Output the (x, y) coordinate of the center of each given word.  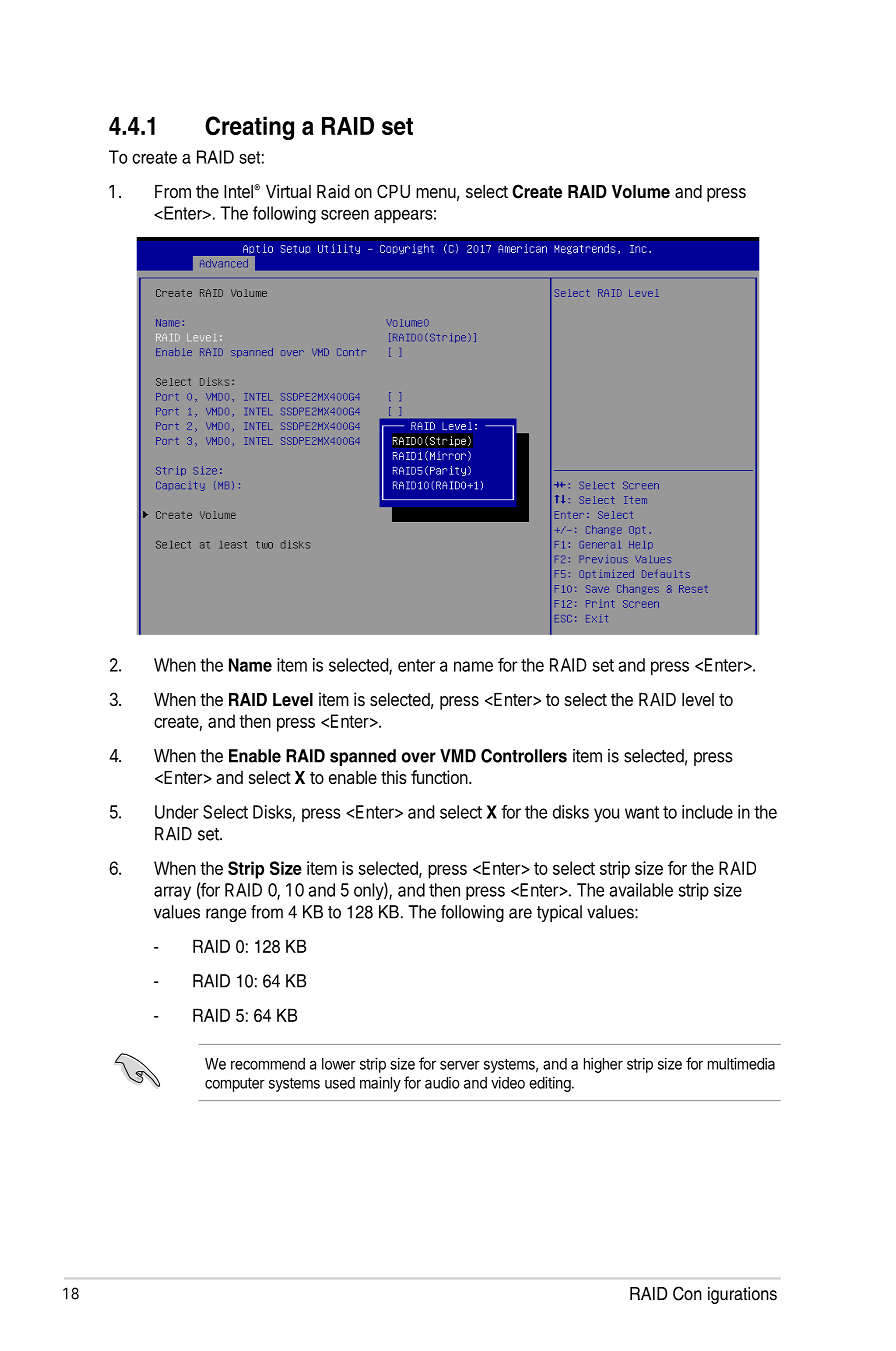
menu (436, 193)
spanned (363, 757)
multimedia (741, 1063)
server (460, 1065)
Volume (641, 192)
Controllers (524, 756)
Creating (249, 128)
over (419, 757)
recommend (268, 1064)
